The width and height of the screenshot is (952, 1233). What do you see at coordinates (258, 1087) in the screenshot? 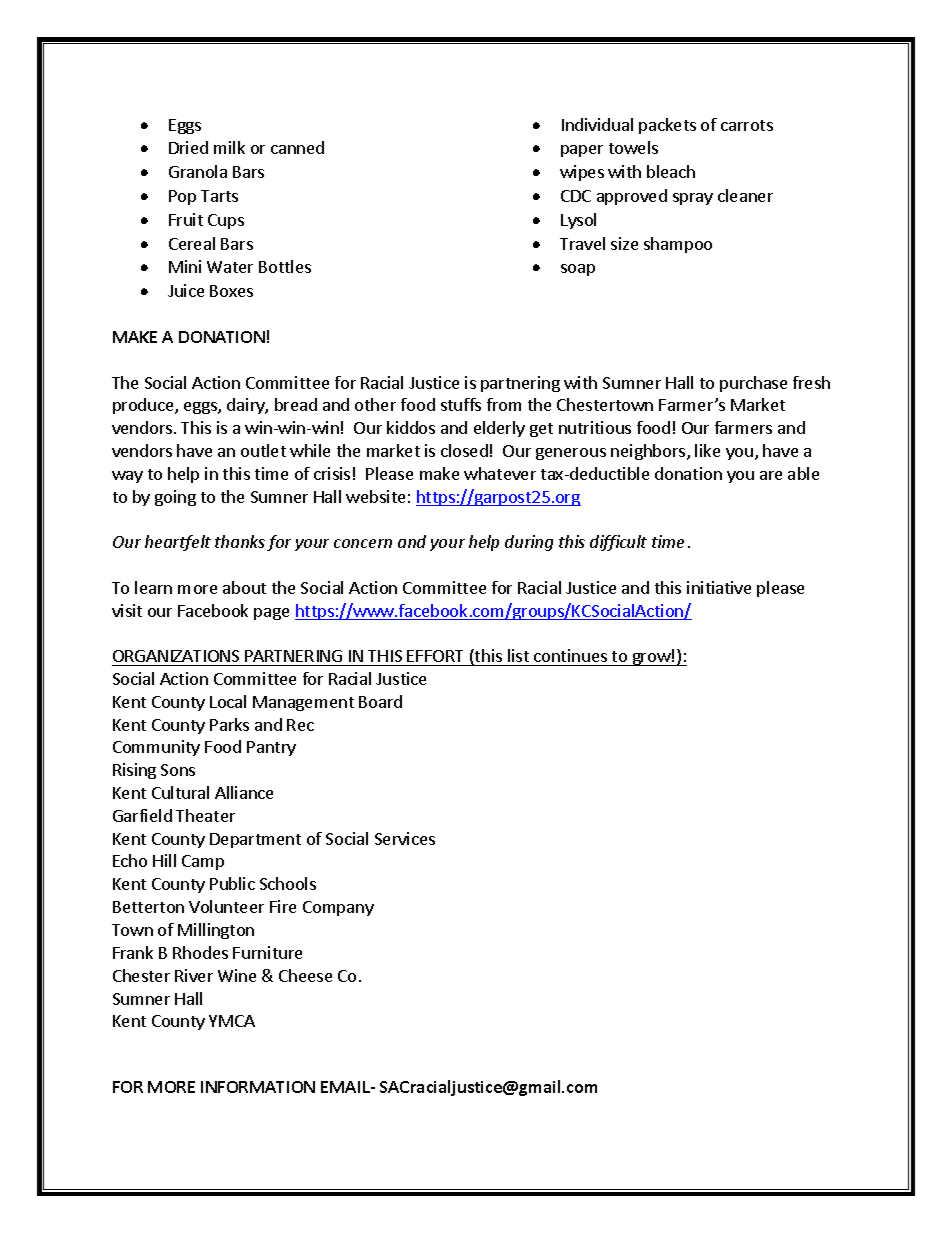
I see `INFORMATION` at bounding box center [258, 1087].
